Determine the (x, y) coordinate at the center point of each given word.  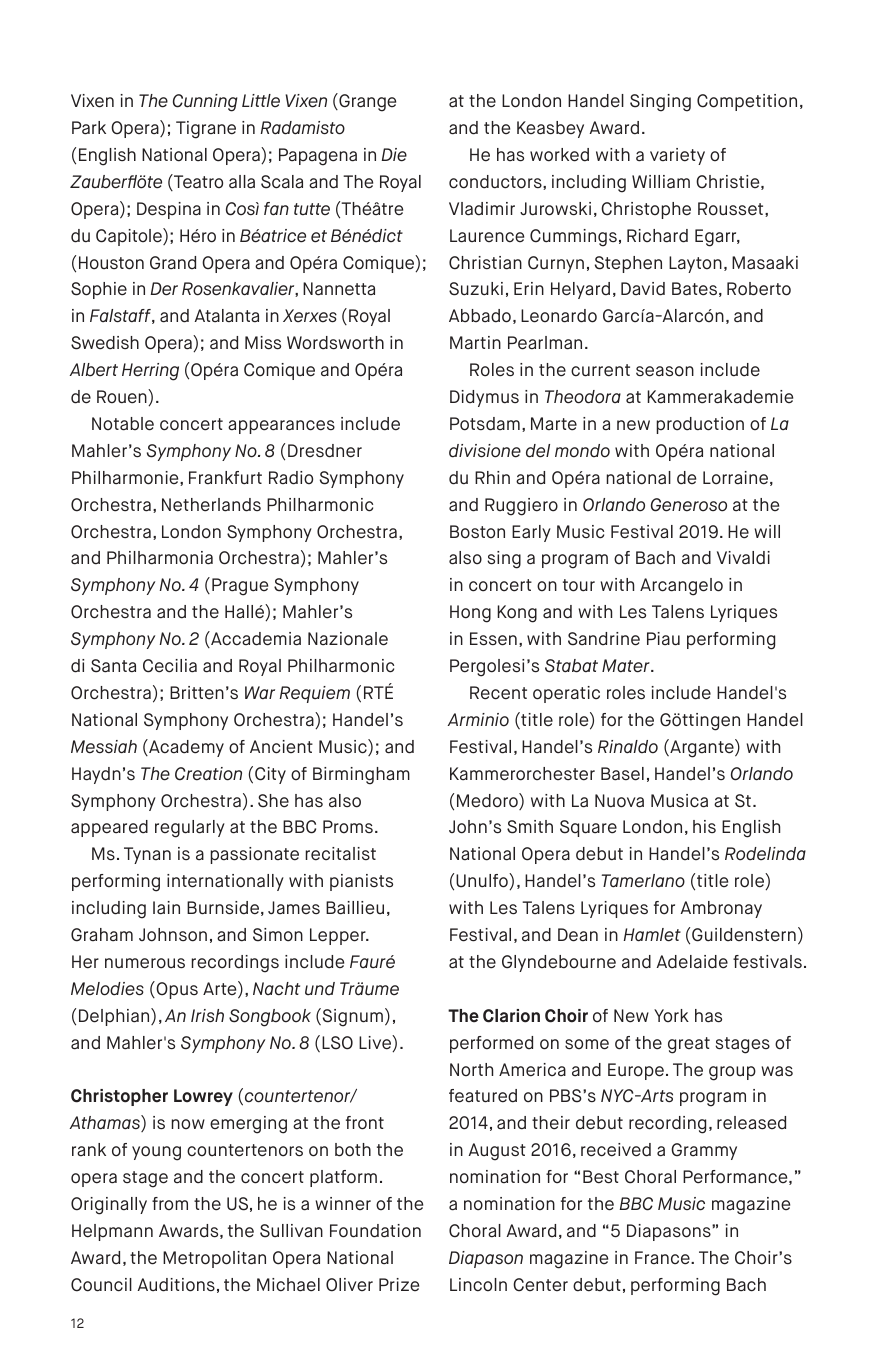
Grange (366, 102)
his (704, 826)
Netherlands (211, 505)
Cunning (205, 103)
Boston (477, 532)
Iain (166, 908)
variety (677, 156)
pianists (361, 882)
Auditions (176, 1285)
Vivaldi (743, 558)
